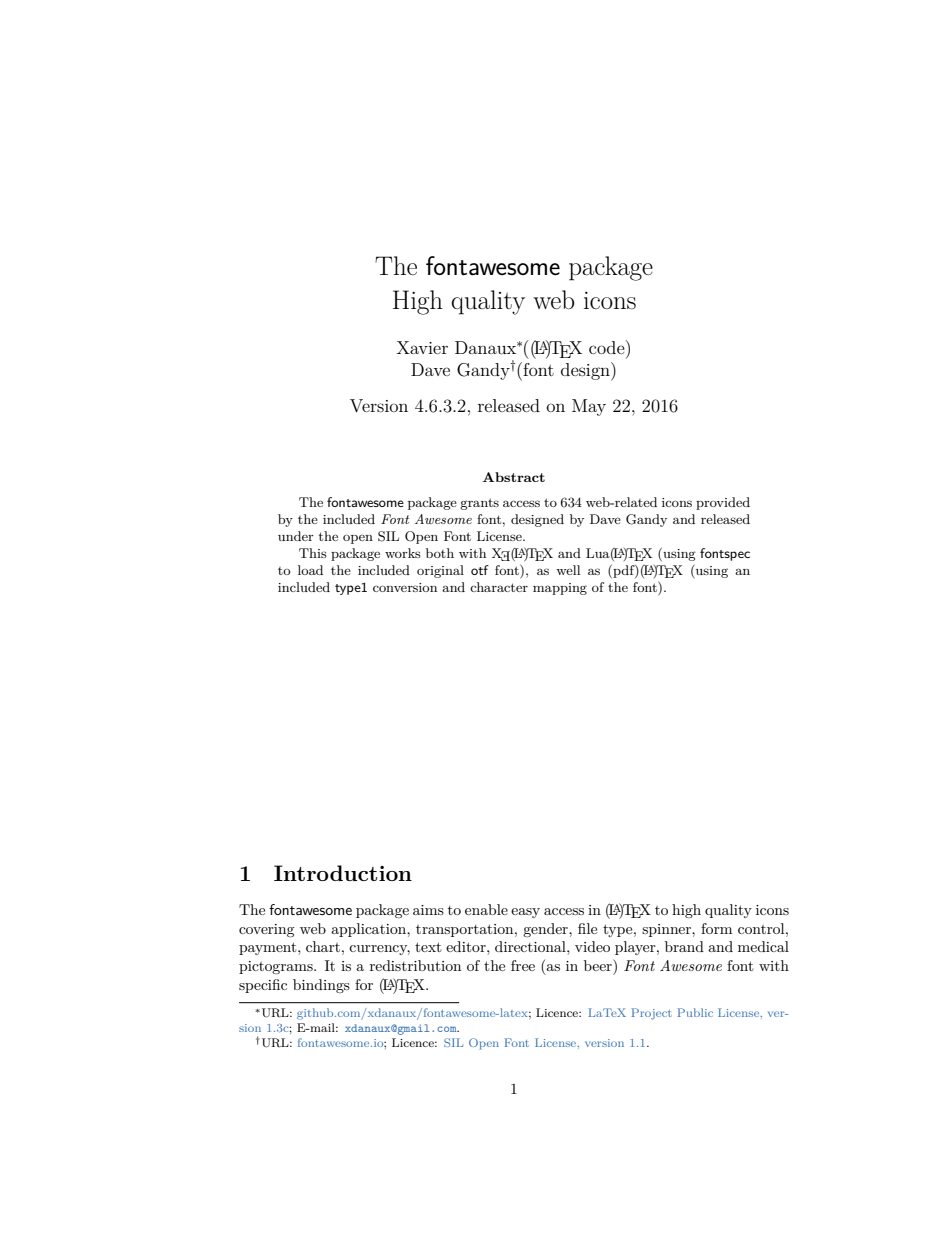 The width and height of the page is (952, 1233). Describe the element at coordinates (499, 587) in the page. I see `character` at that location.
